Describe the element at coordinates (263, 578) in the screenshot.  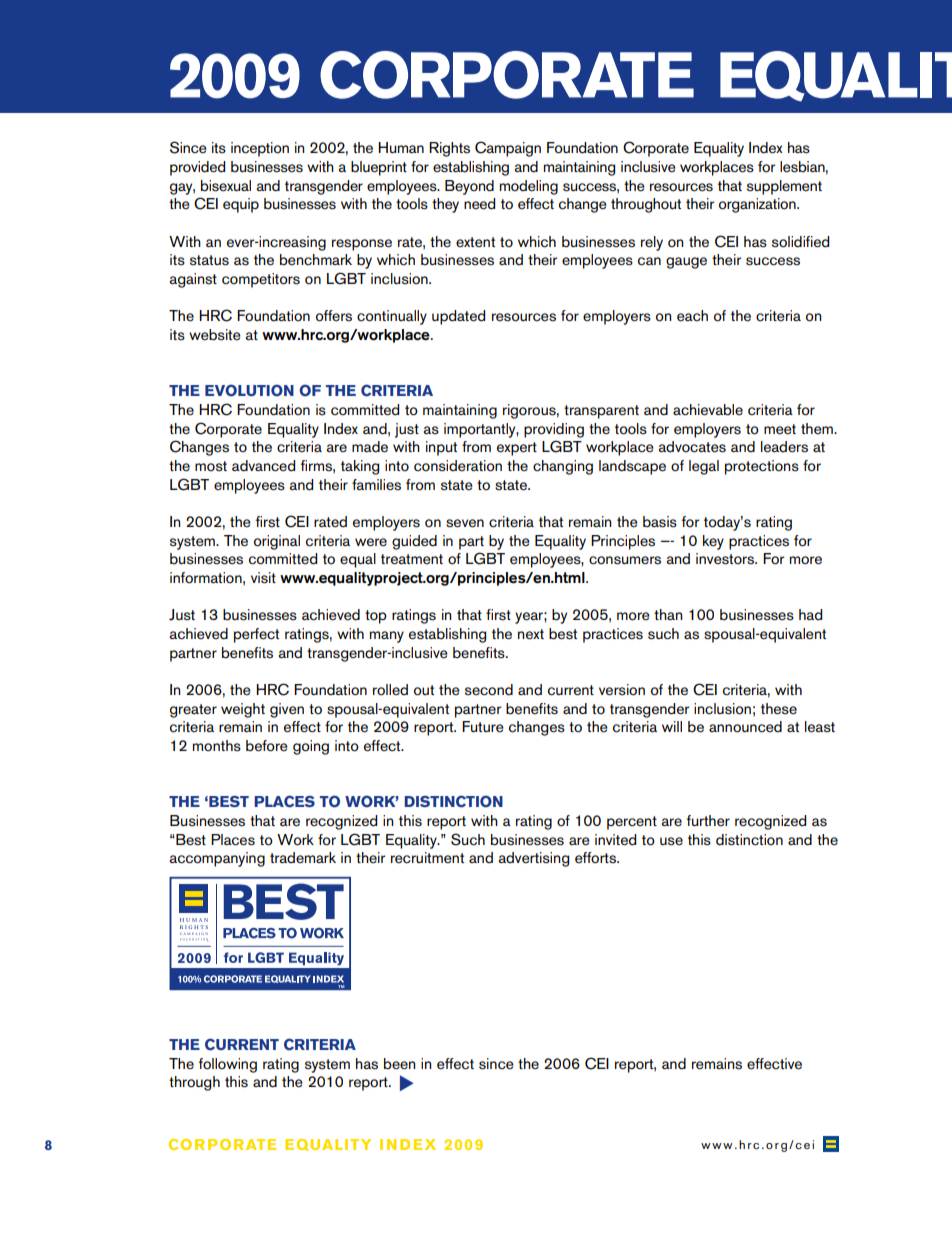
I see `visit` at that location.
